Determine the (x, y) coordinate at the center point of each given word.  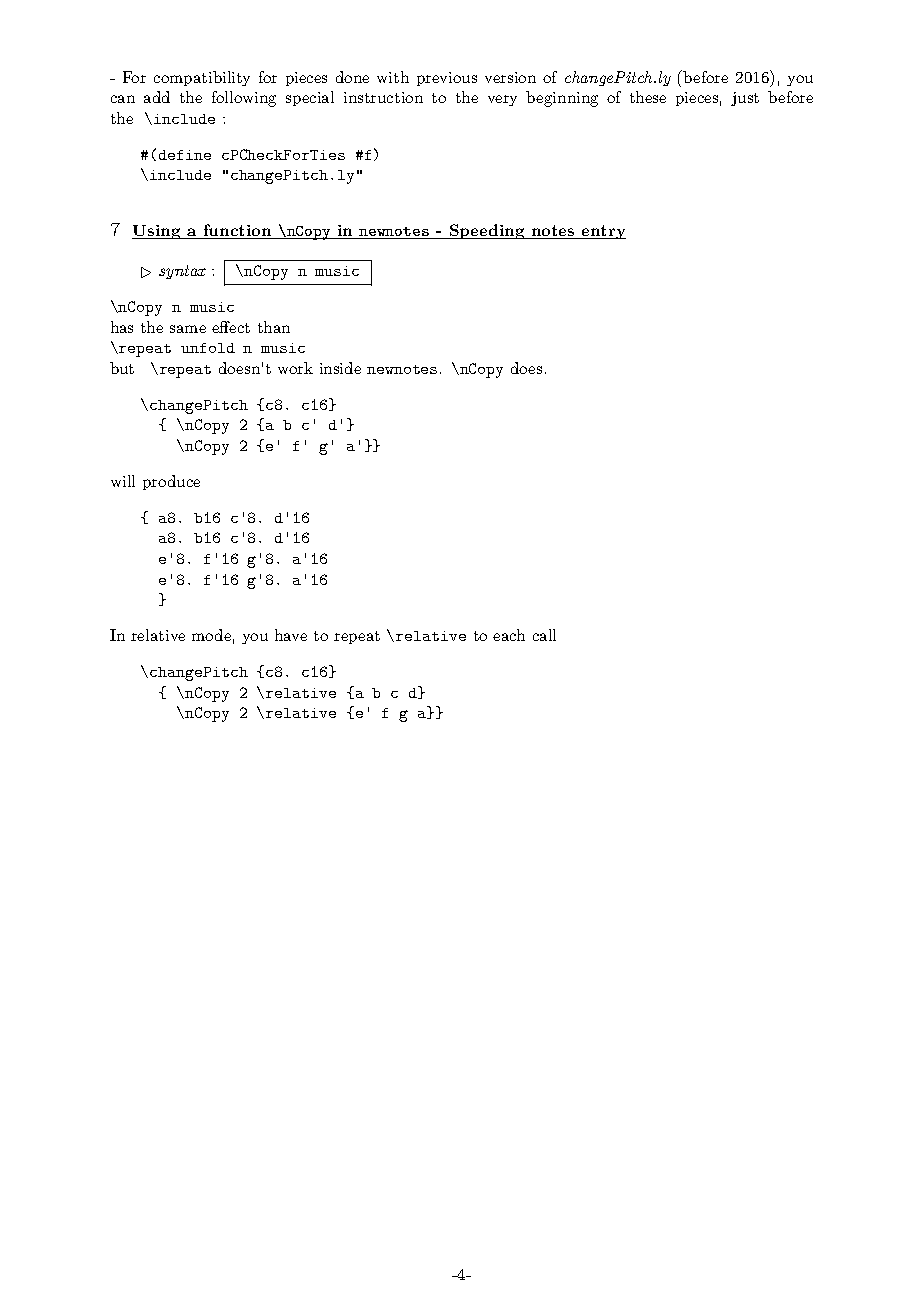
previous (447, 79)
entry (603, 232)
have (291, 635)
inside (340, 368)
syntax (182, 272)
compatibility (202, 78)
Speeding (487, 231)
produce (171, 482)
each (509, 635)
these (648, 97)
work (295, 368)
